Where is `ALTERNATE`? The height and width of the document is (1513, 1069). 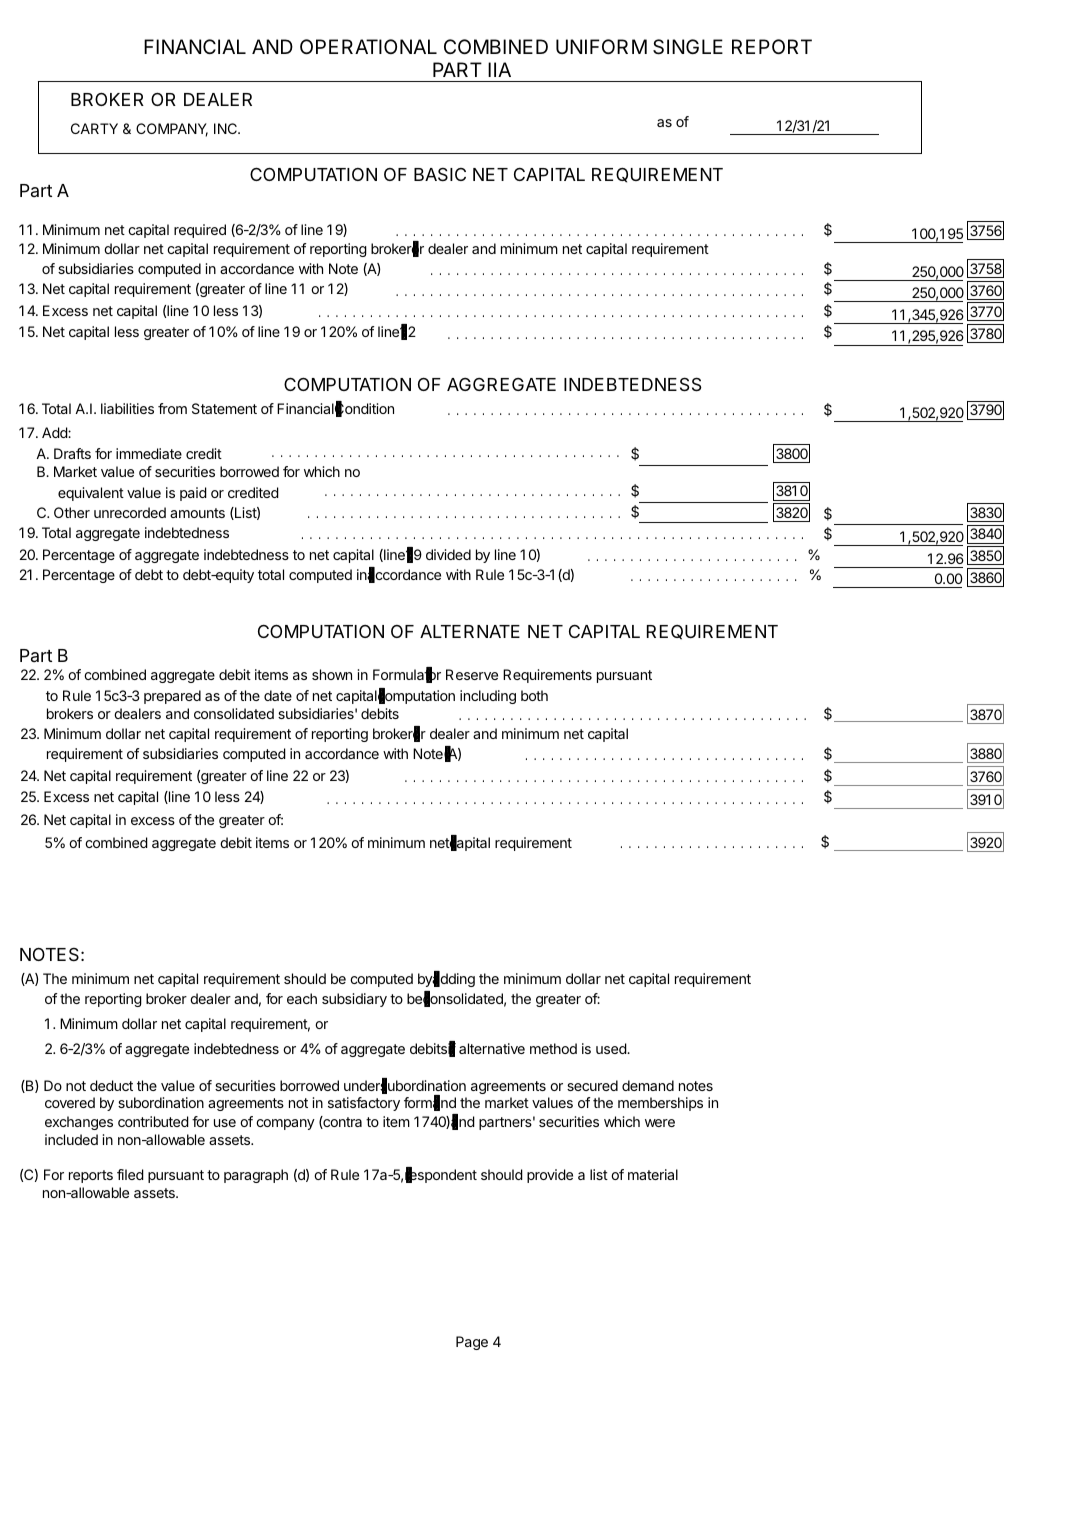 ALTERNATE is located at coordinates (470, 631).
